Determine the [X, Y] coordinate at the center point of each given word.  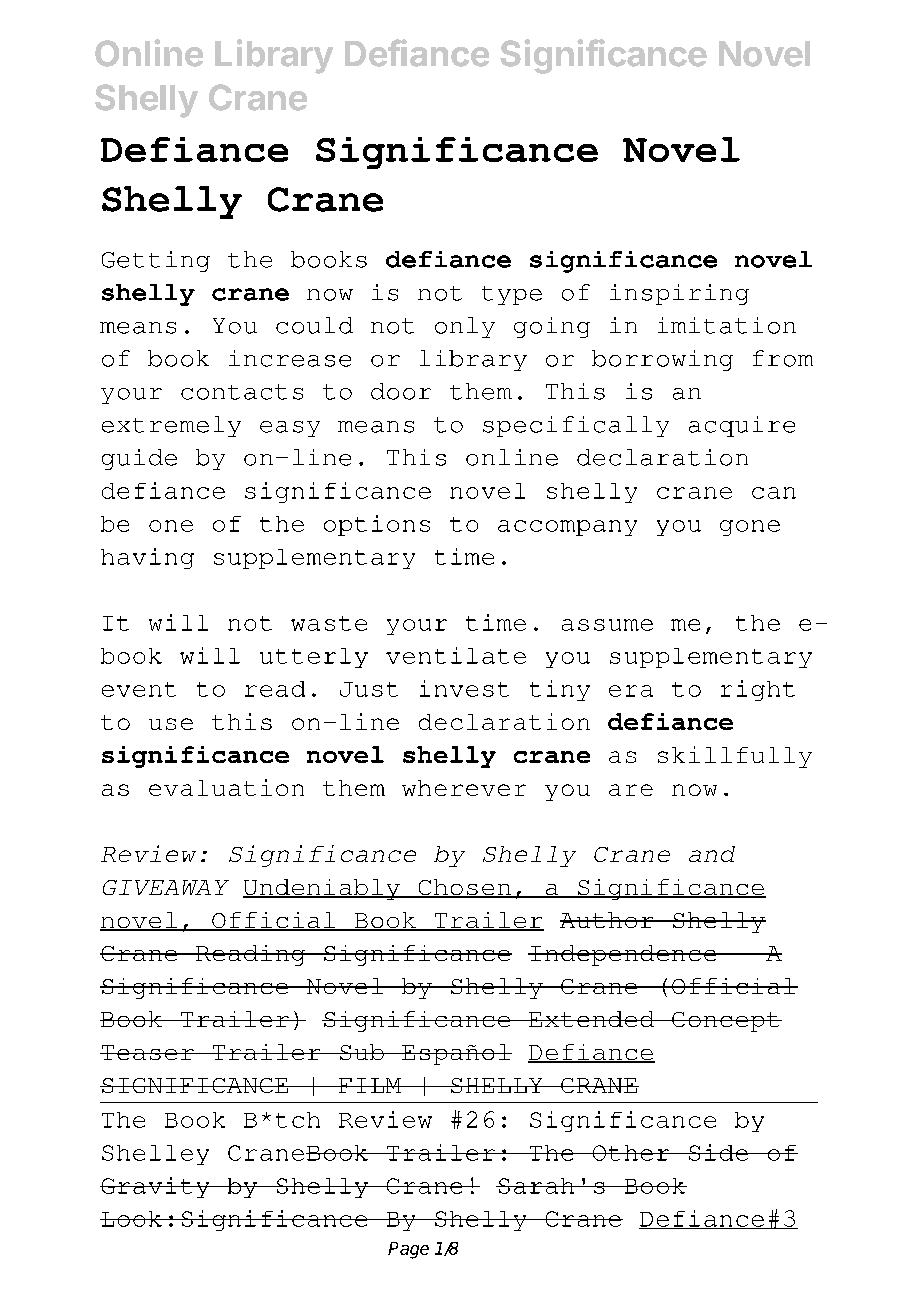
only [465, 327]
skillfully [735, 757]
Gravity [156, 1187]
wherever [464, 788]
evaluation [226, 787]
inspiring [679, 294]
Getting [156, 261]
